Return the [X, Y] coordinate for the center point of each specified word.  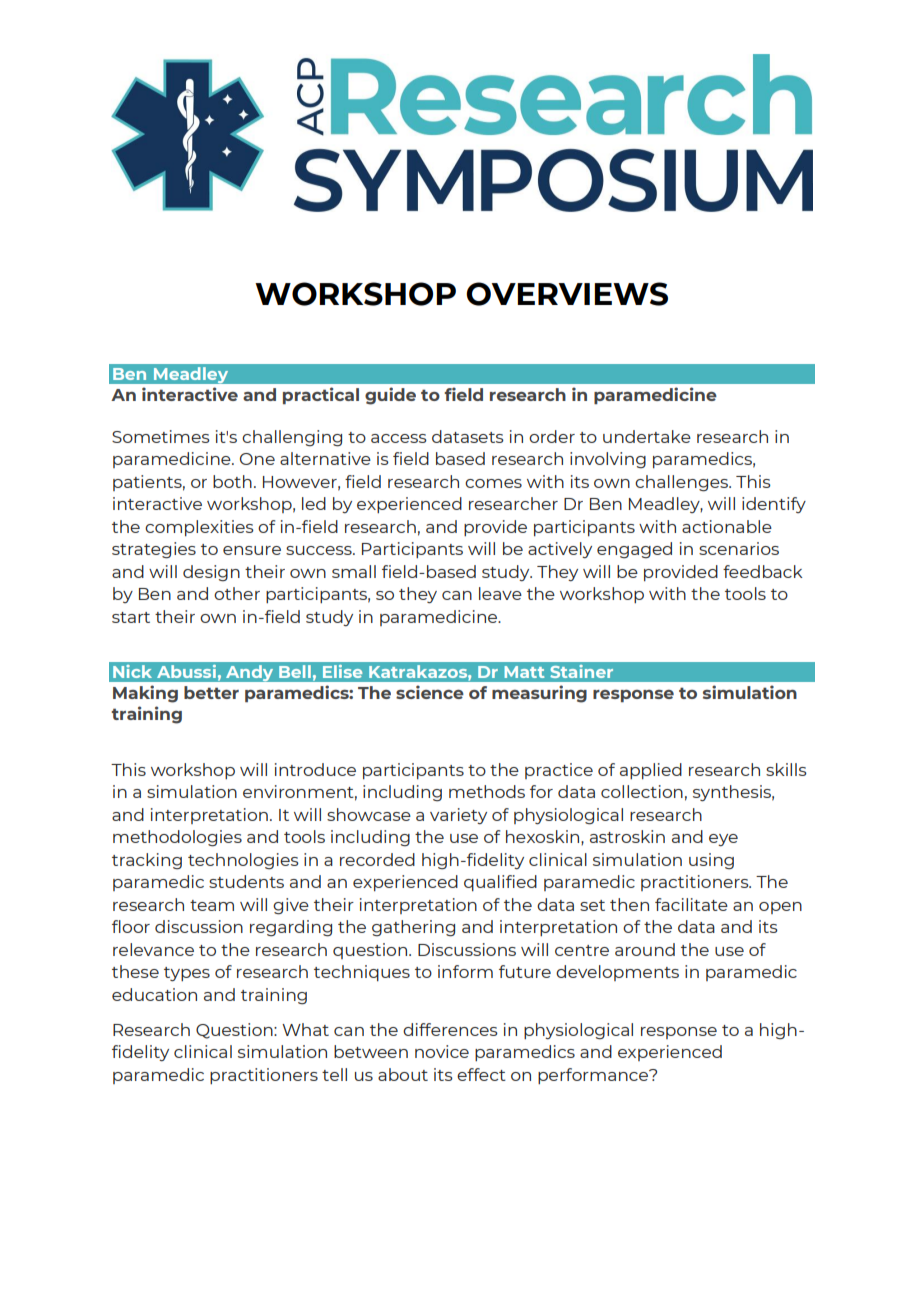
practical [321, 395]
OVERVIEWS [567, 294]
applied [651, 771]
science [430, 692]
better [211, 692]
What [305, 1029]
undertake [647, 436]
